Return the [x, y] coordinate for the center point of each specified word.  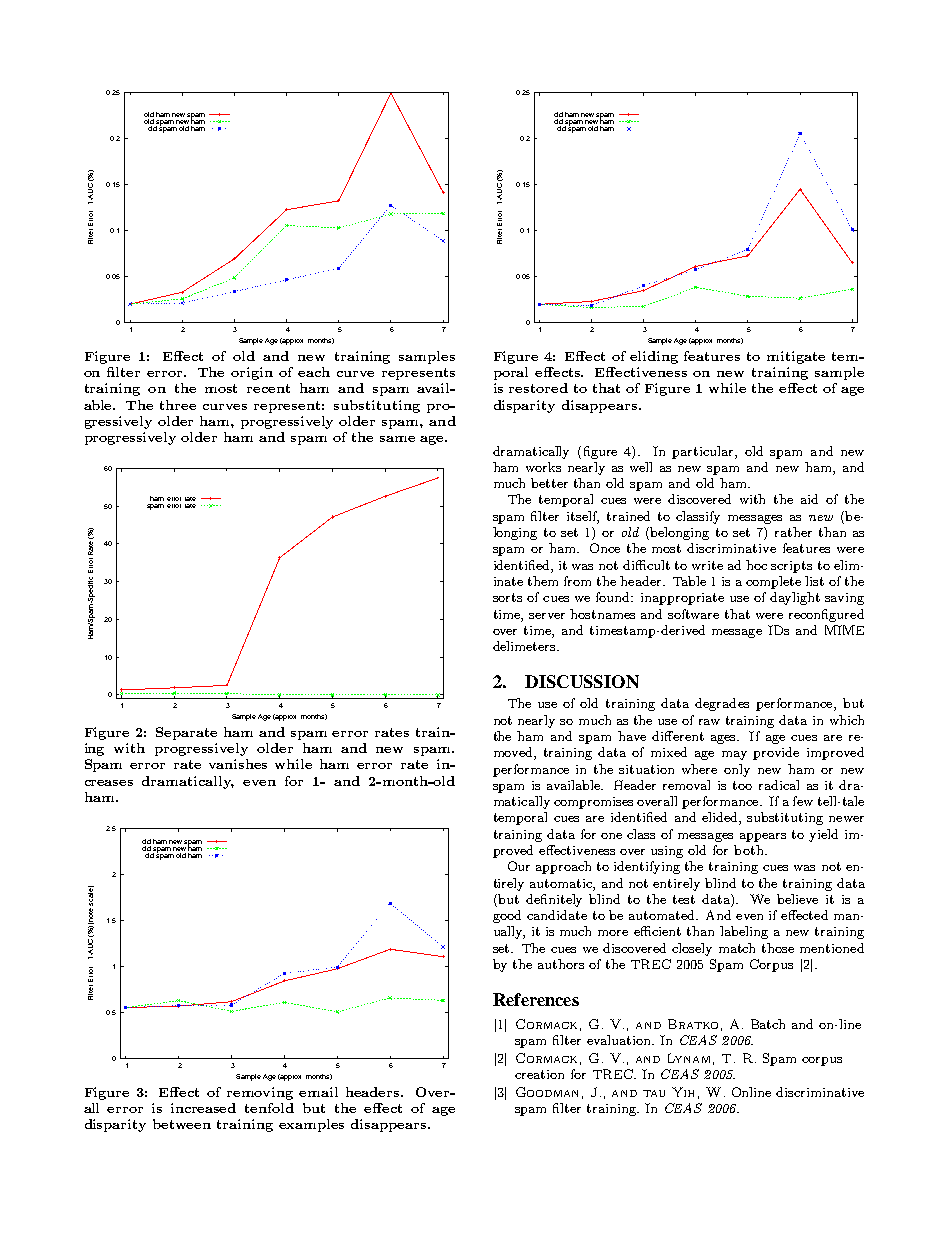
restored [538, 388]
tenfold [269, 1108]
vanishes [238, 764]
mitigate [796, 357]
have [632, 736]
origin [252, 373]
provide [776, 753]
